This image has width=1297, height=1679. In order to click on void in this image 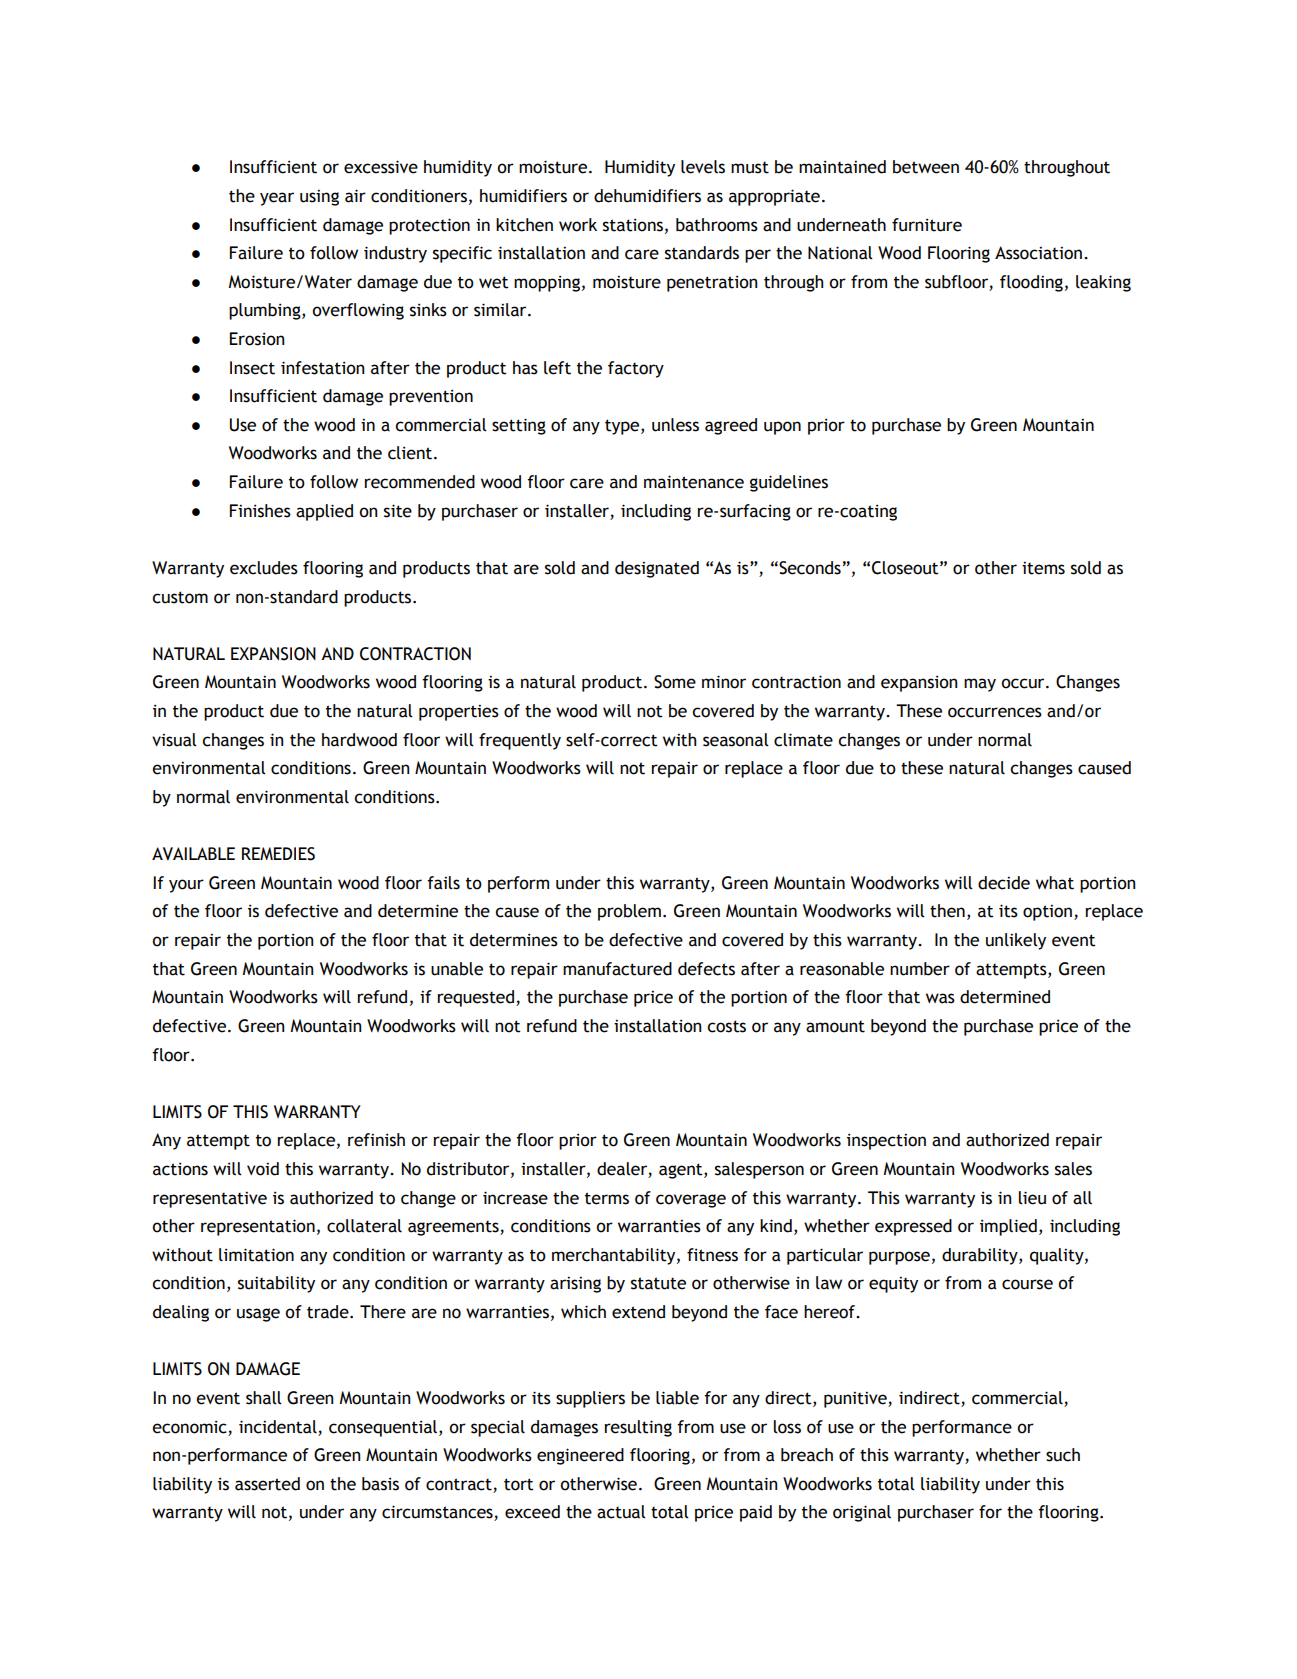, I will do `click(263, 1169)`.
